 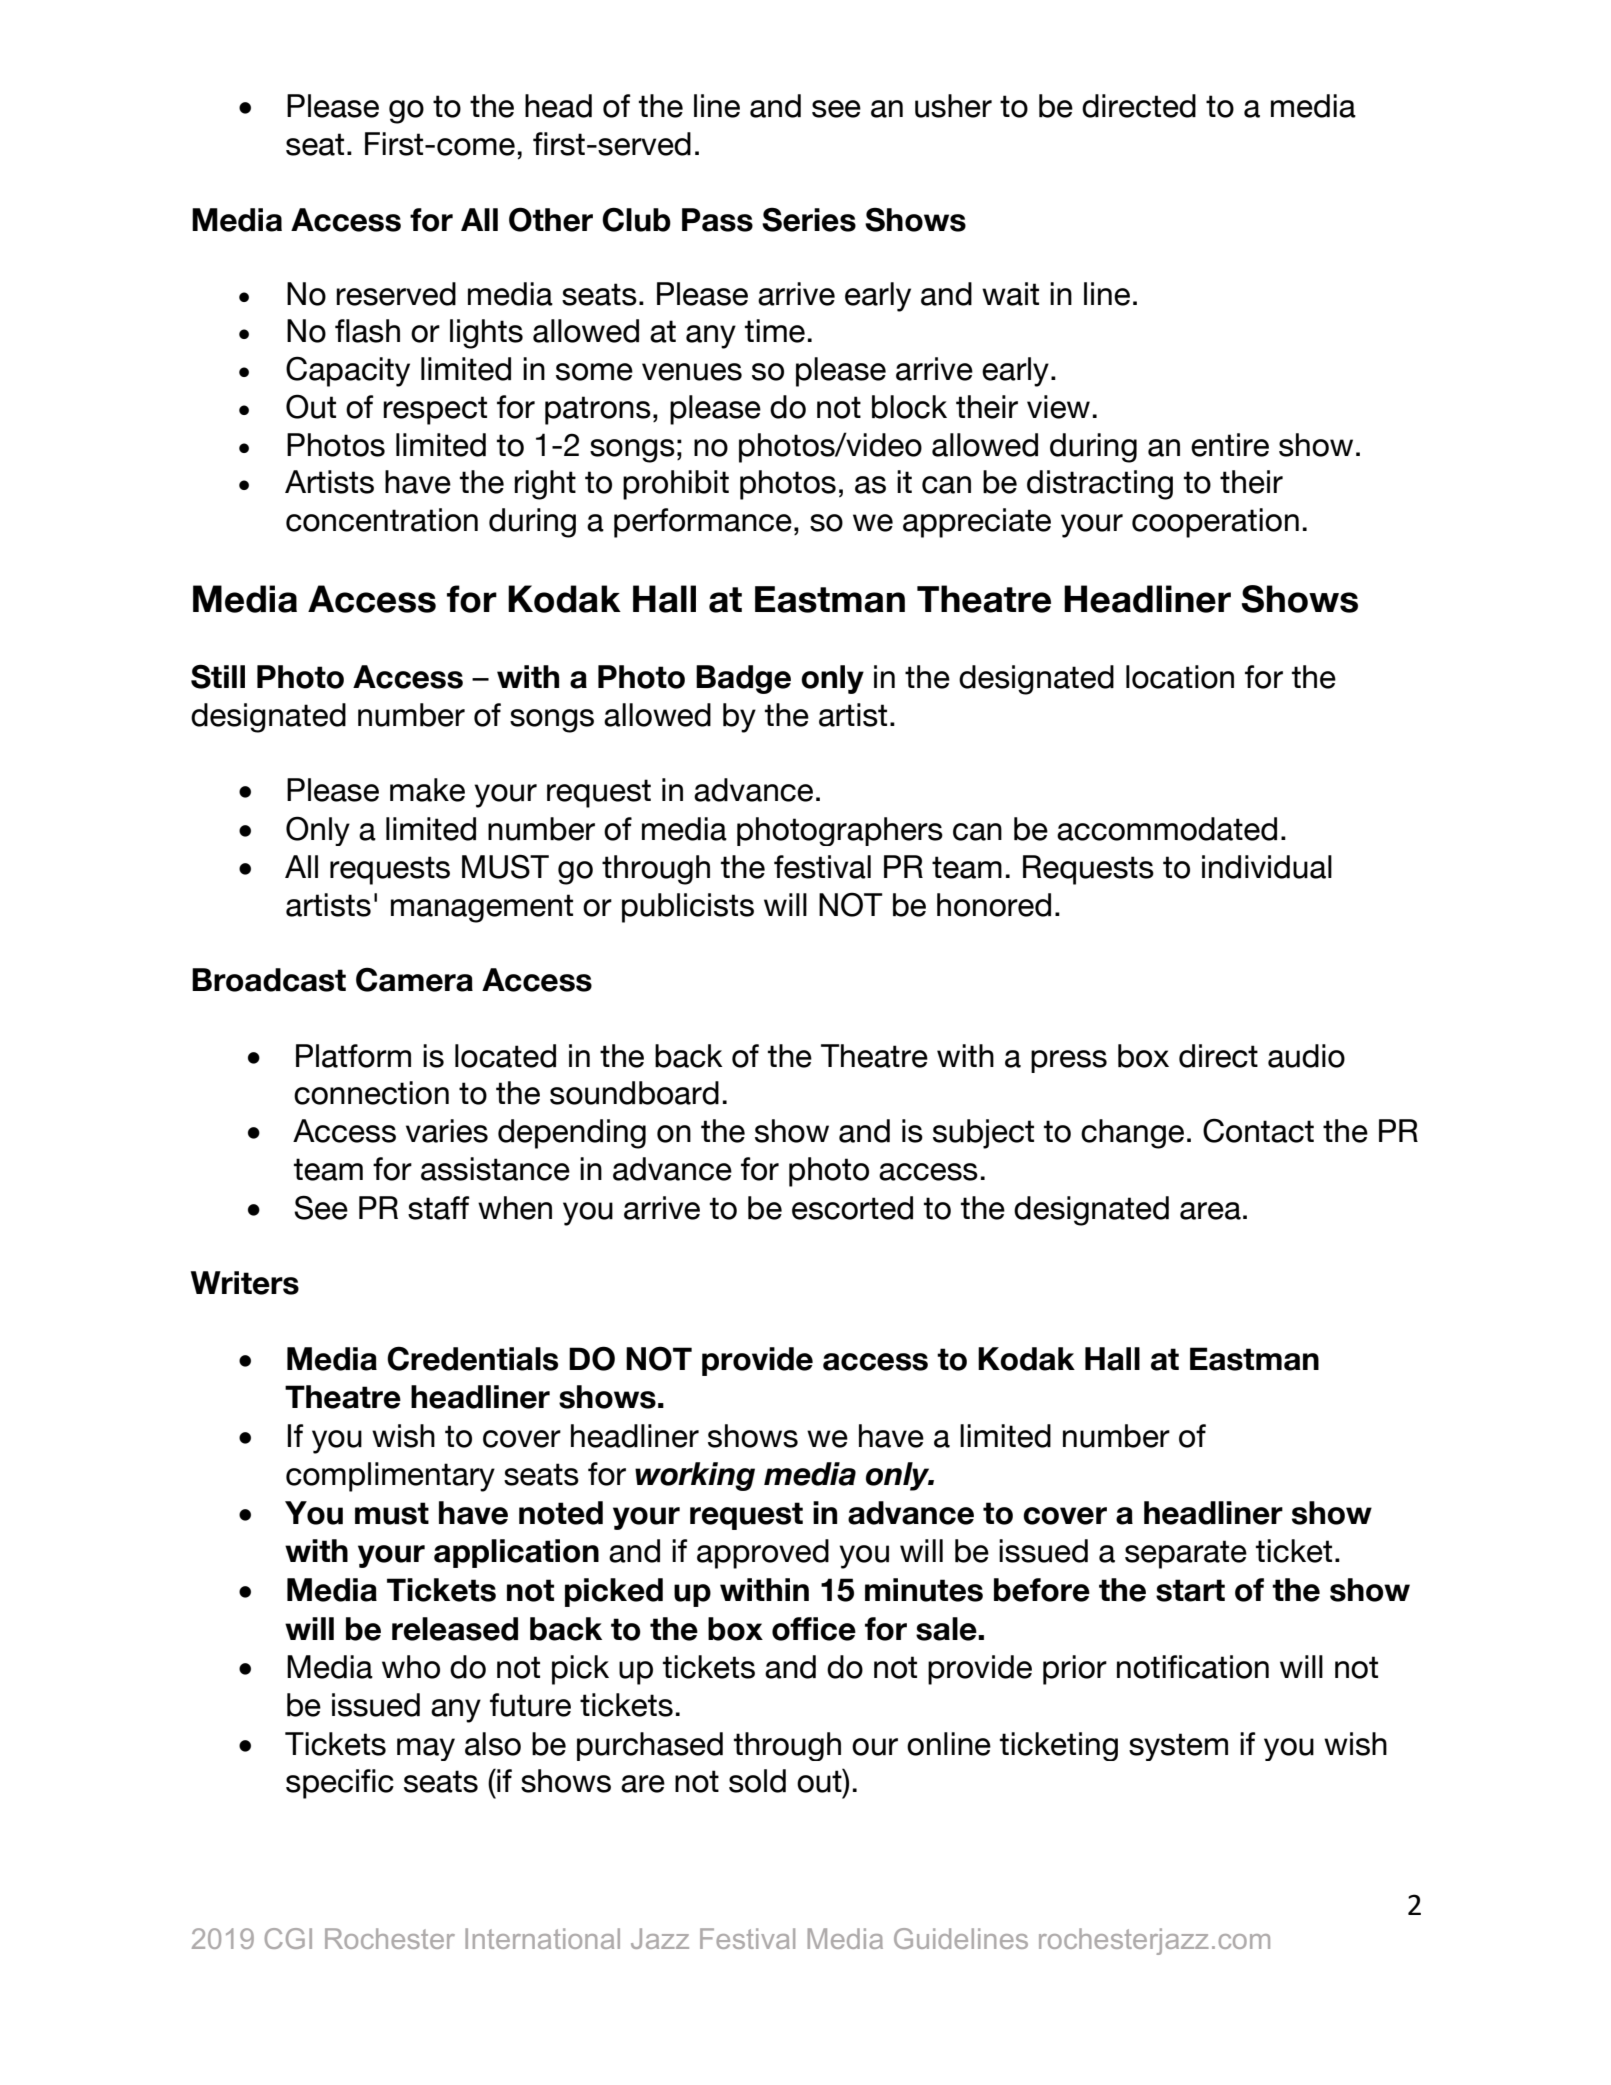 What do you see at coordinates (634, 1093) in the screenshot?
I see `soundboard` at bounding box center [634, 1093].
